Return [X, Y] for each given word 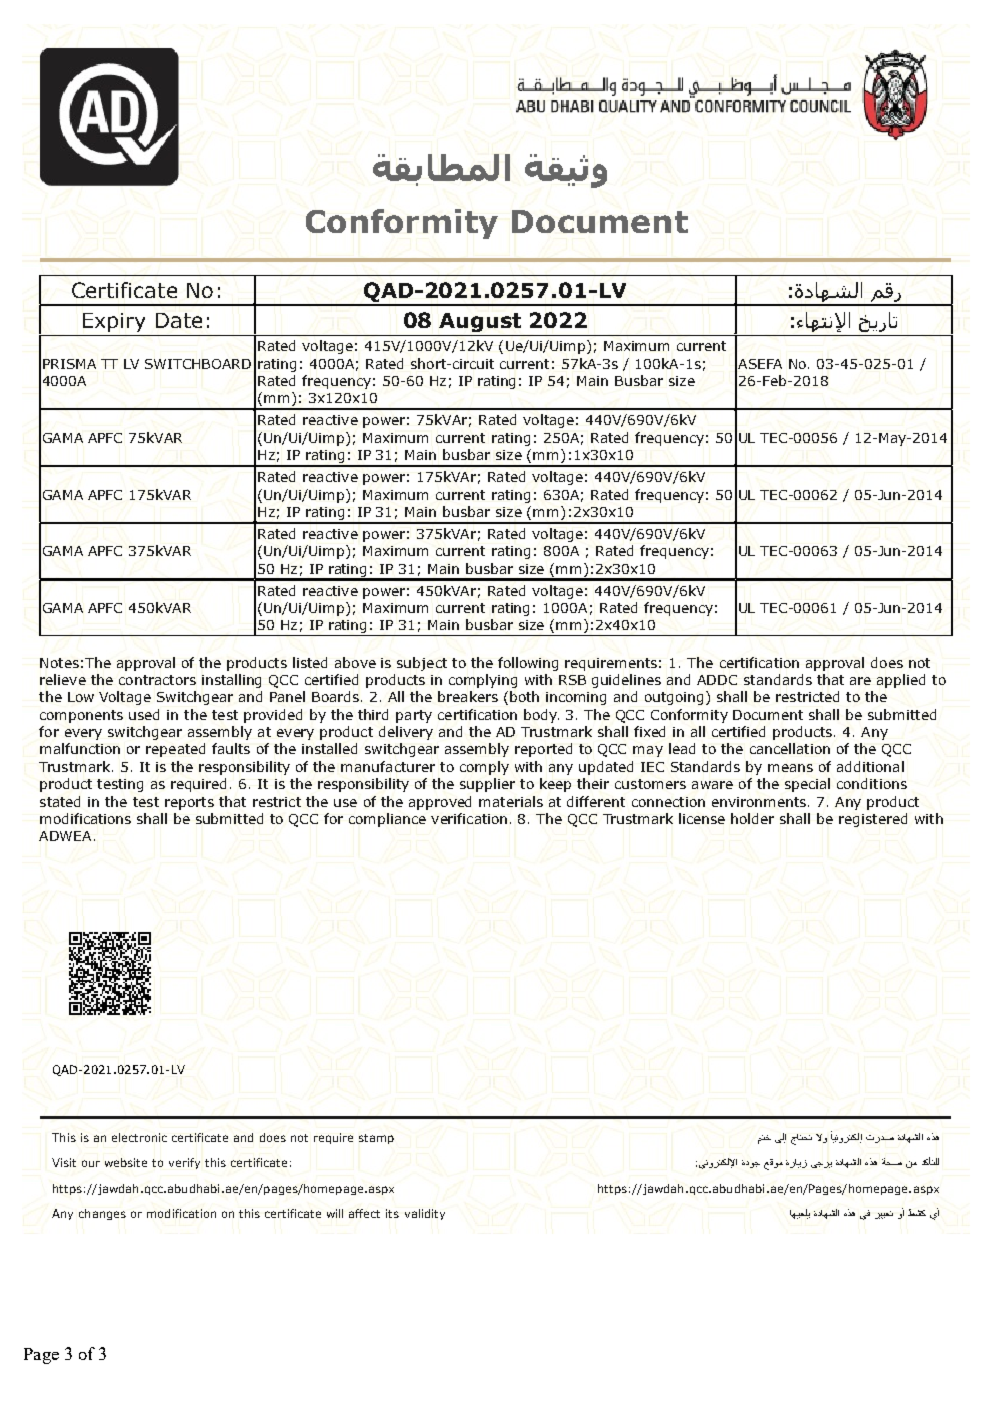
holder [752, 818]
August [480, 322]
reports [189, 803]
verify [184, 1163]
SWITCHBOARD [198, 364]
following [528, 664]
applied [901, 681]
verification [469, 818]
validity [425, 1214]
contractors [157, 680]
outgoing [676, 698]
